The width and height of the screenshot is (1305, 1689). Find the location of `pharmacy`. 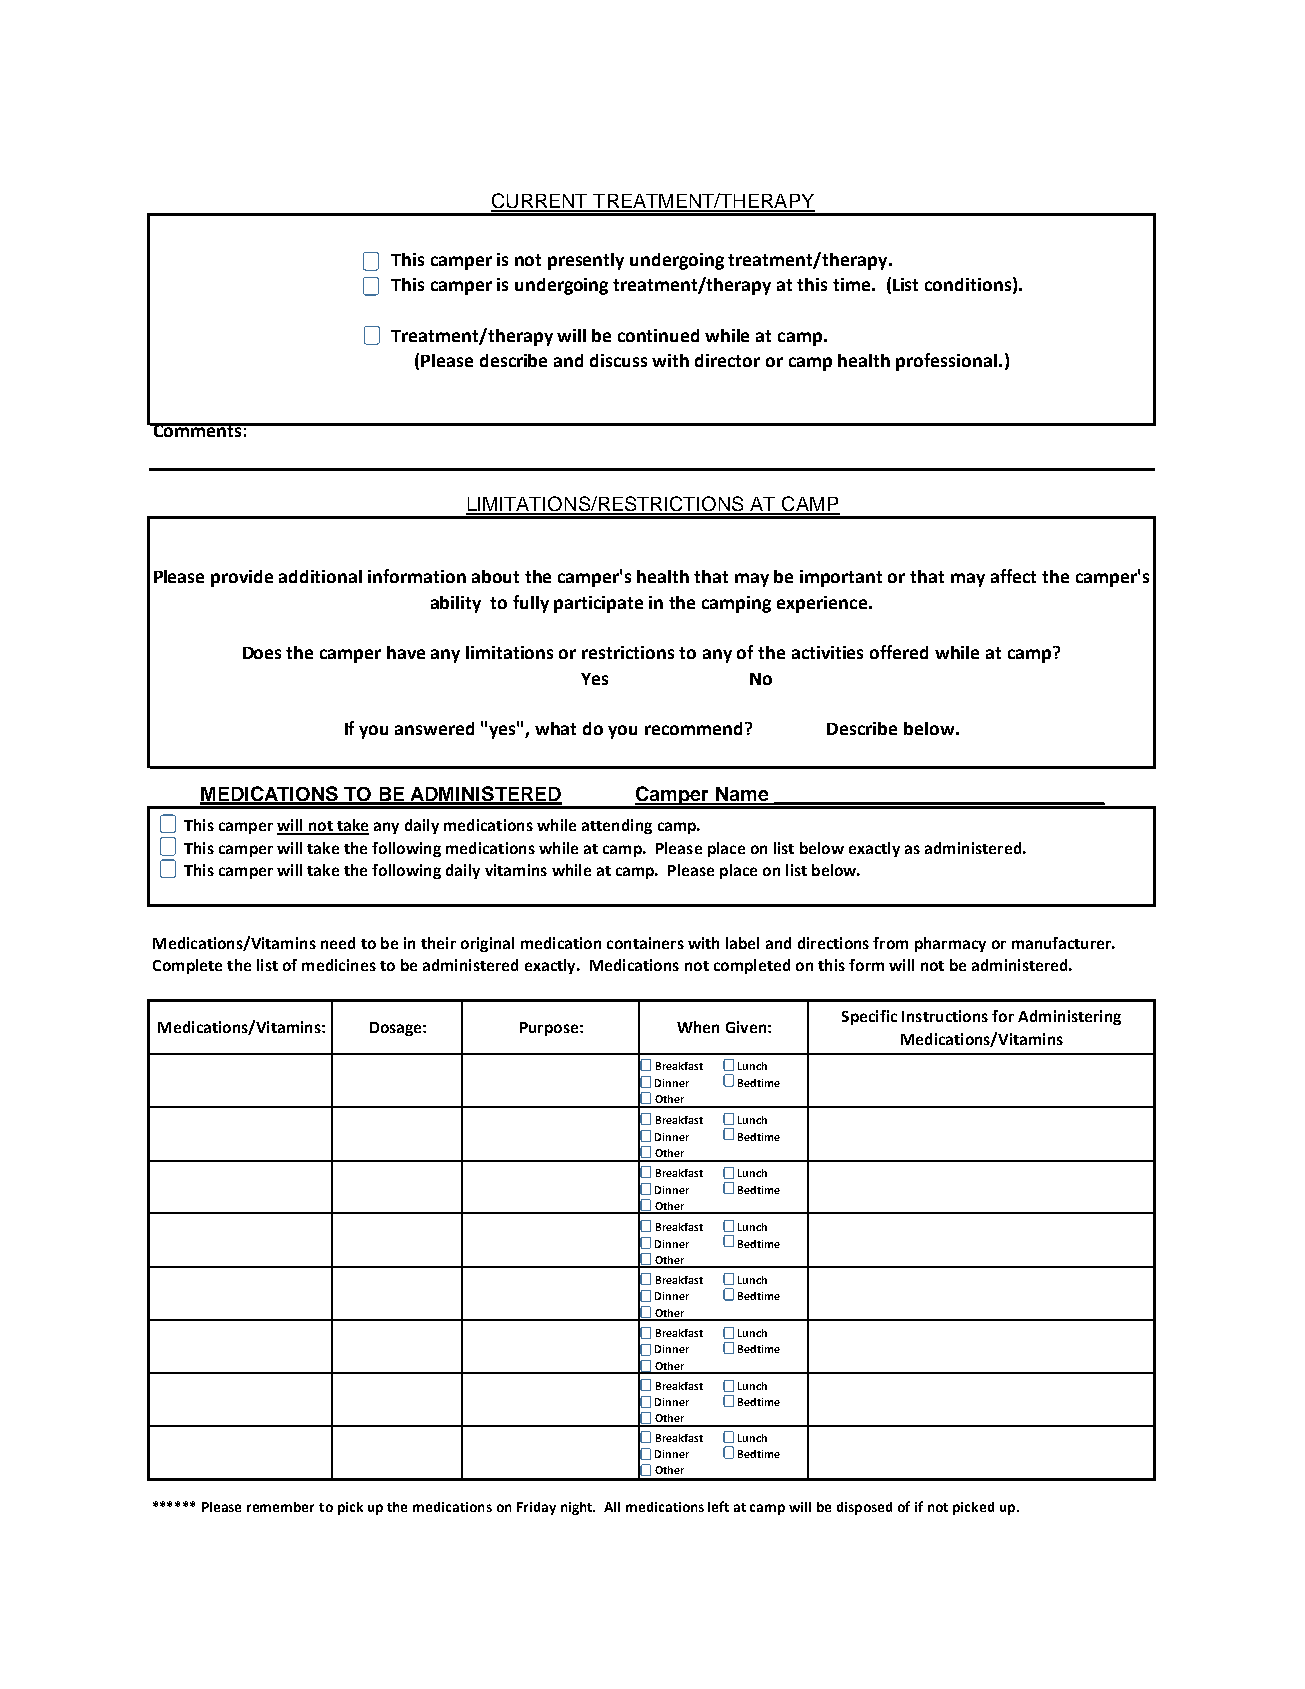

pharmacy is located at coordinates (950, 944).
